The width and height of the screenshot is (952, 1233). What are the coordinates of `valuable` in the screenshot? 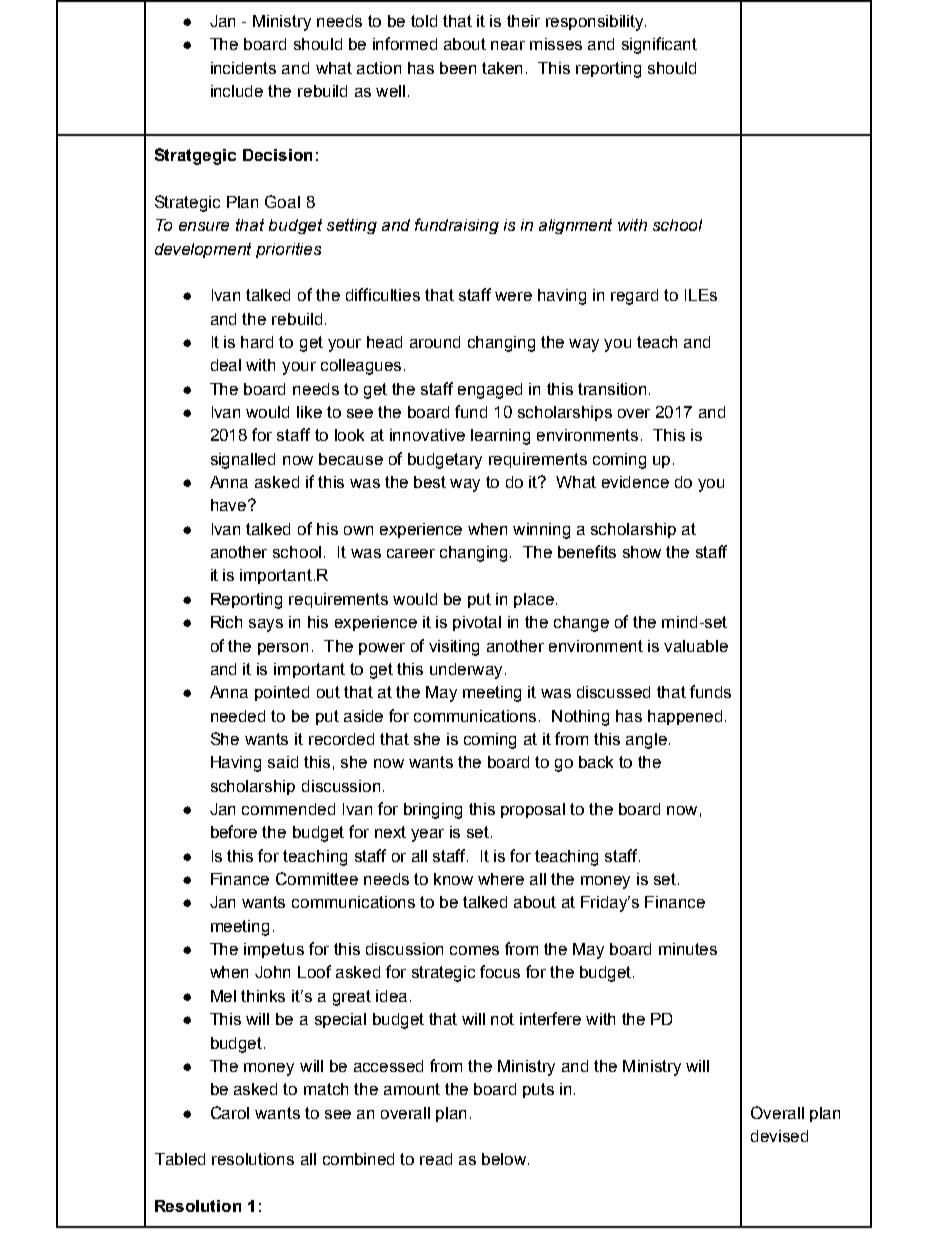 It's located at (696, 646).
